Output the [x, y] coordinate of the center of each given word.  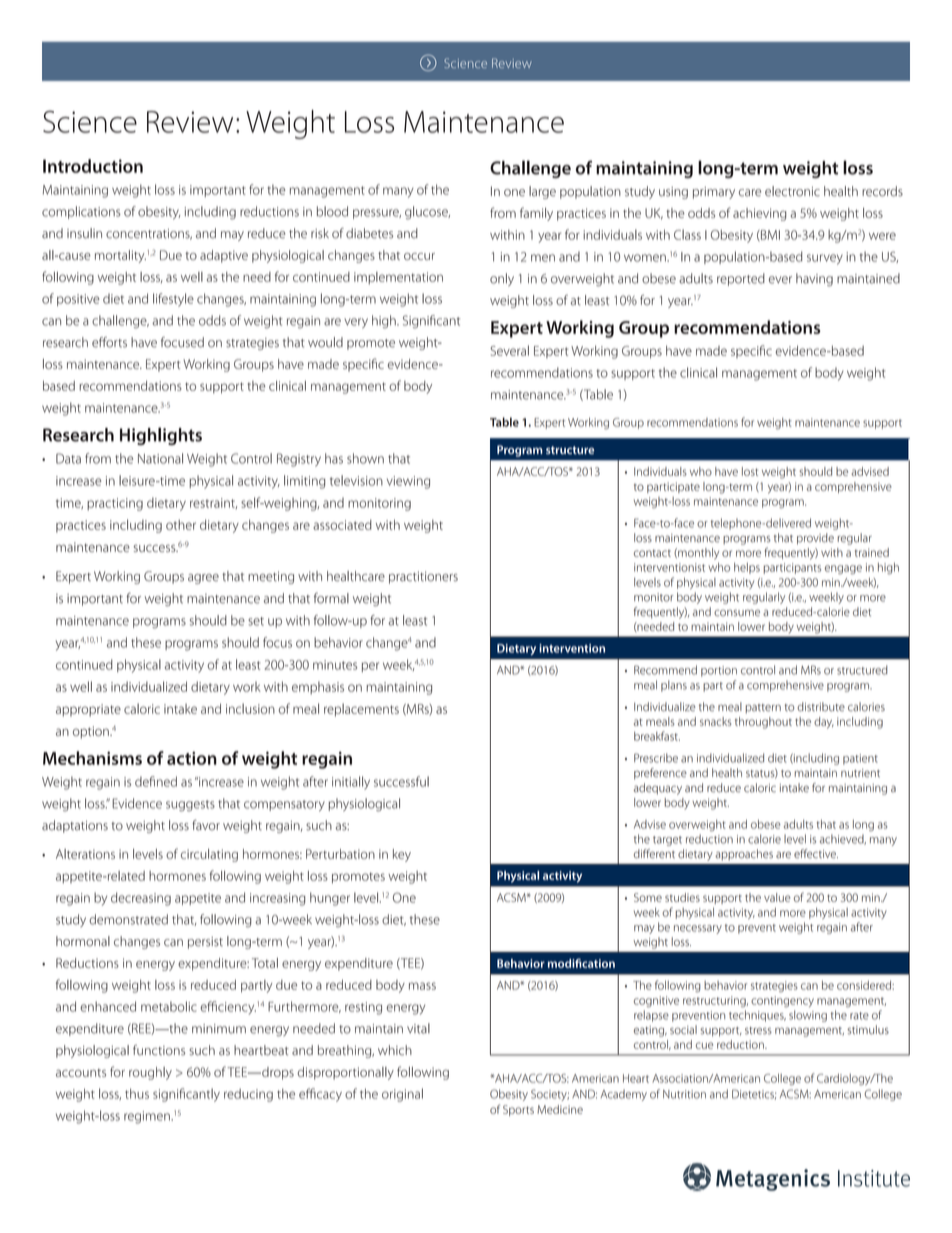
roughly [150, 1073]
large [542, 192]
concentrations [149, 234]
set [256, 621]
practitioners [423, 577]
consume [737, 613]
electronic [792, 191]
